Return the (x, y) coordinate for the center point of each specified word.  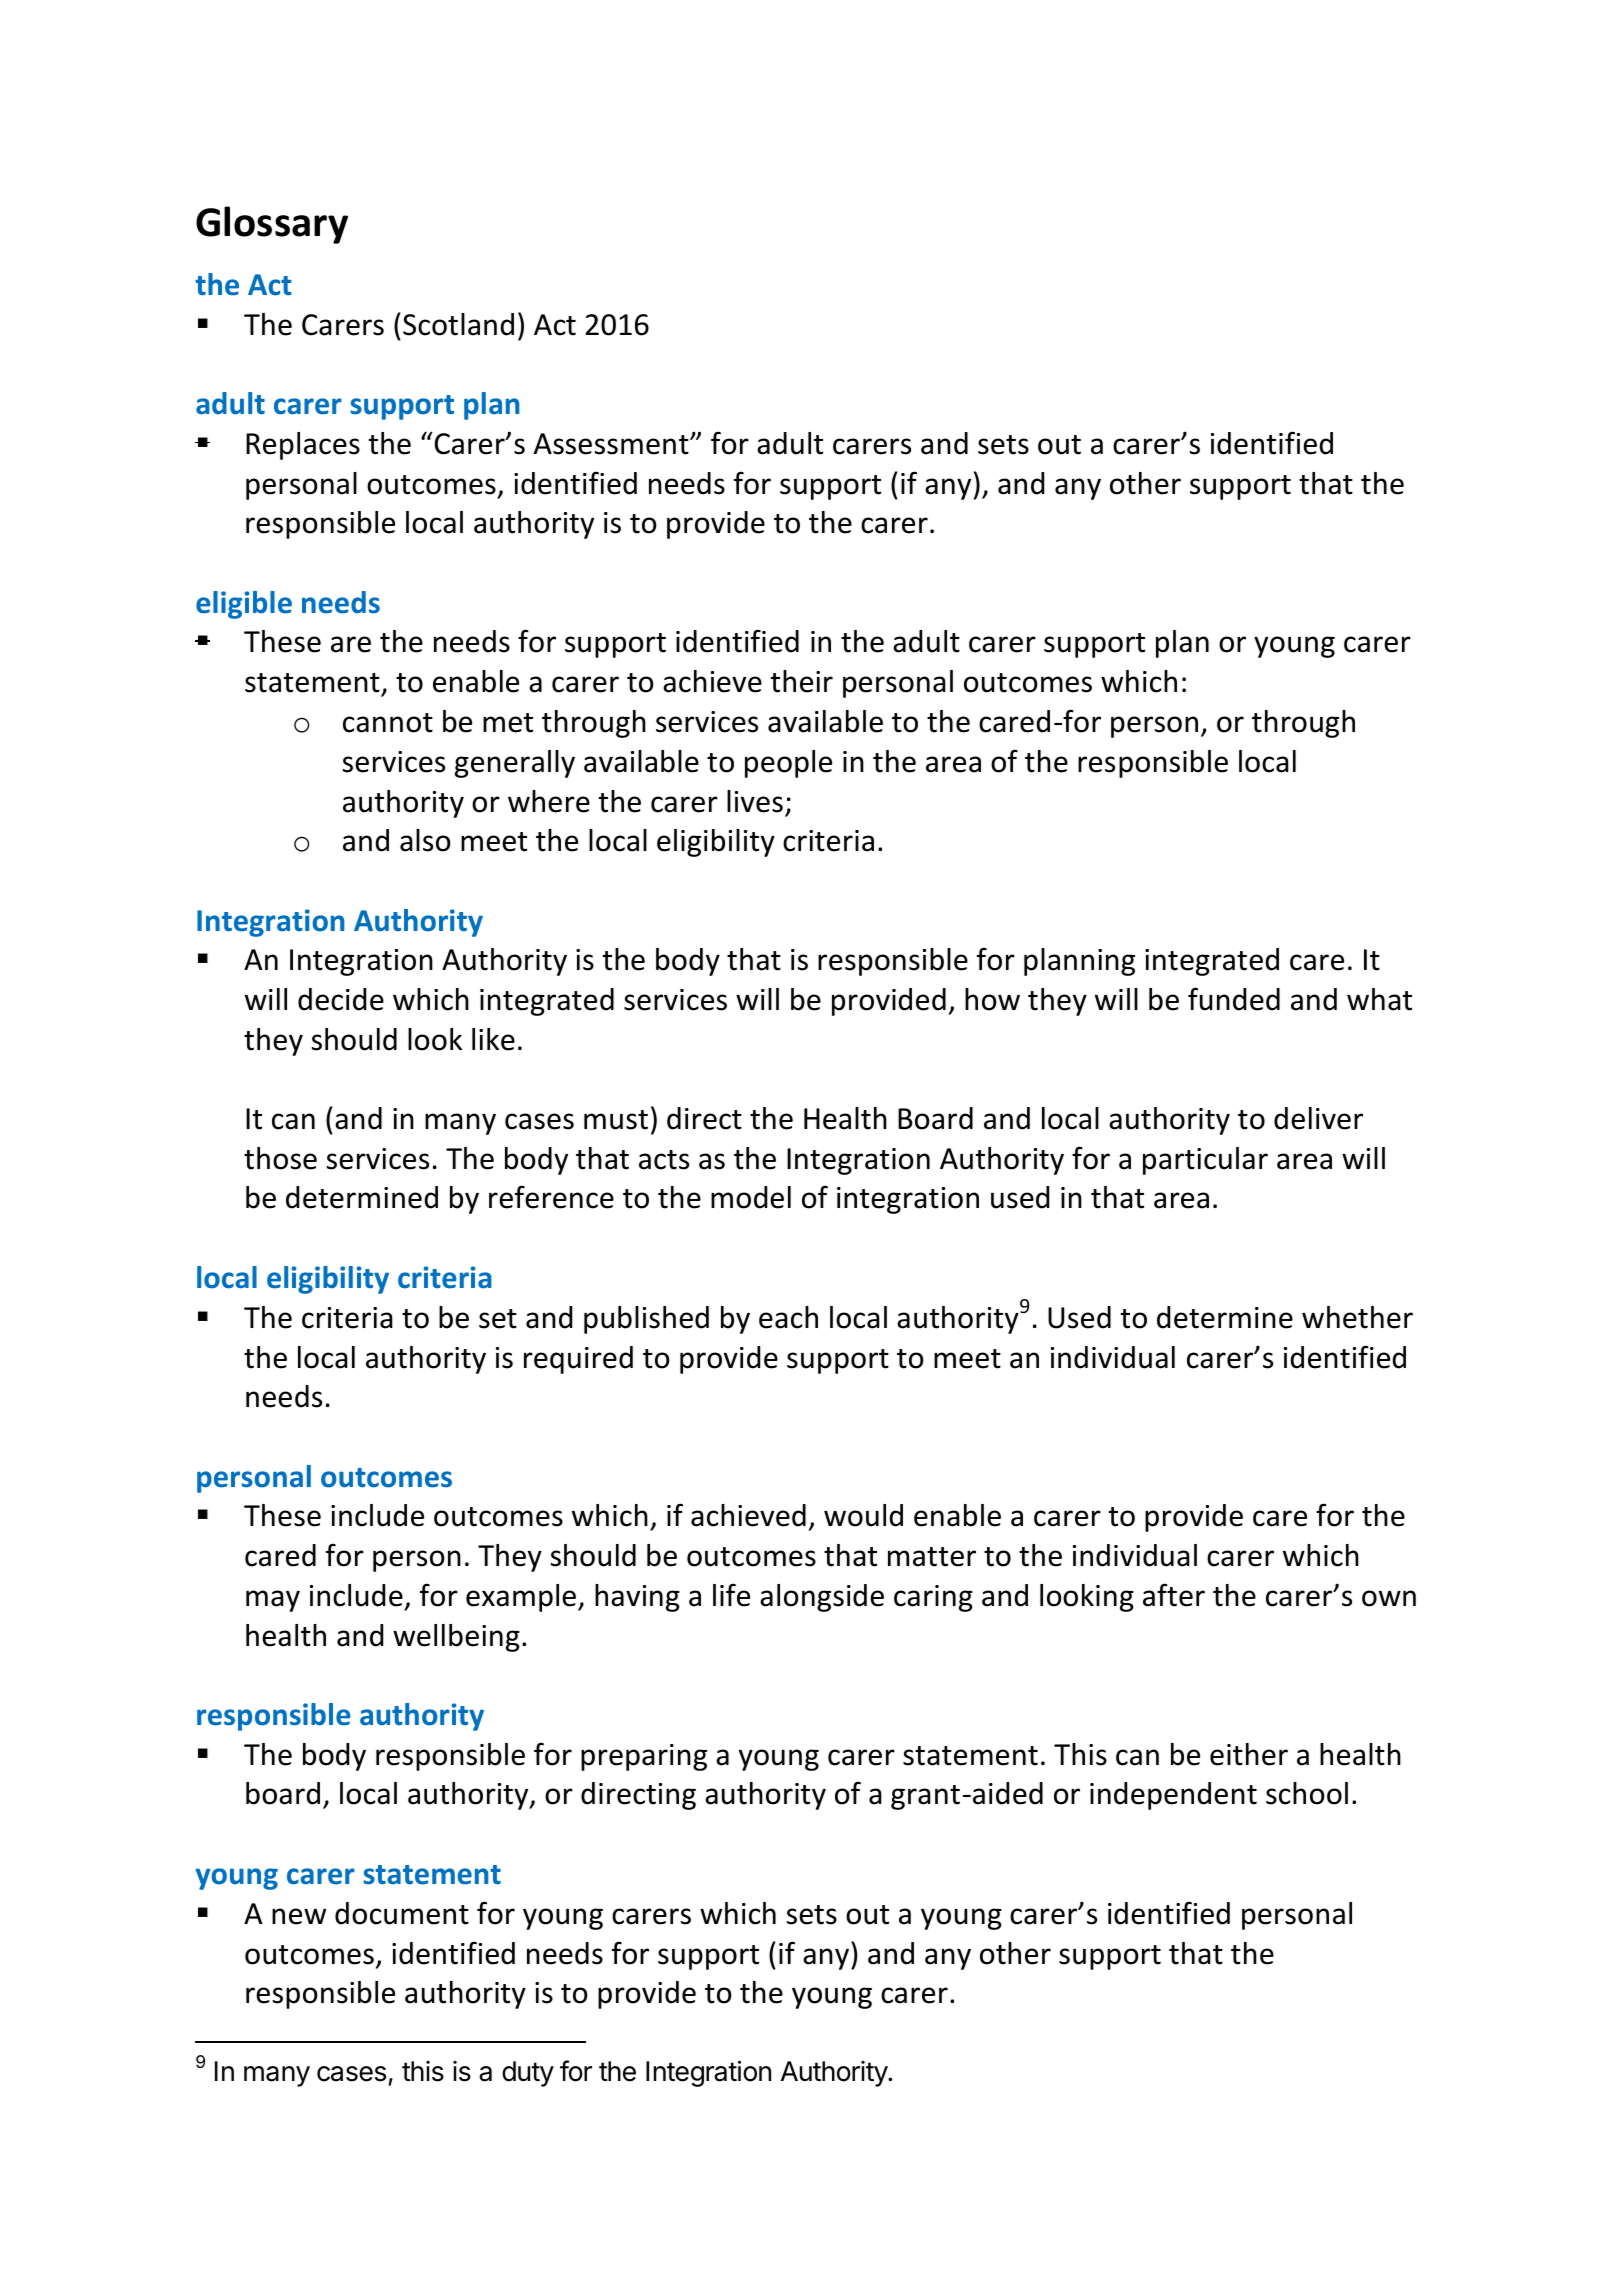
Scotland (458, 324)
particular (1205, 1161)
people (788, 764)
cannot (388, 723)
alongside (822, 1598)
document (402, 1913)
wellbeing (456, 1638)
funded (1234, 999)
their (802, 681)
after (1174, 1595)
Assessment (612, 444)
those (280, 1158)
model (751, 1197)
